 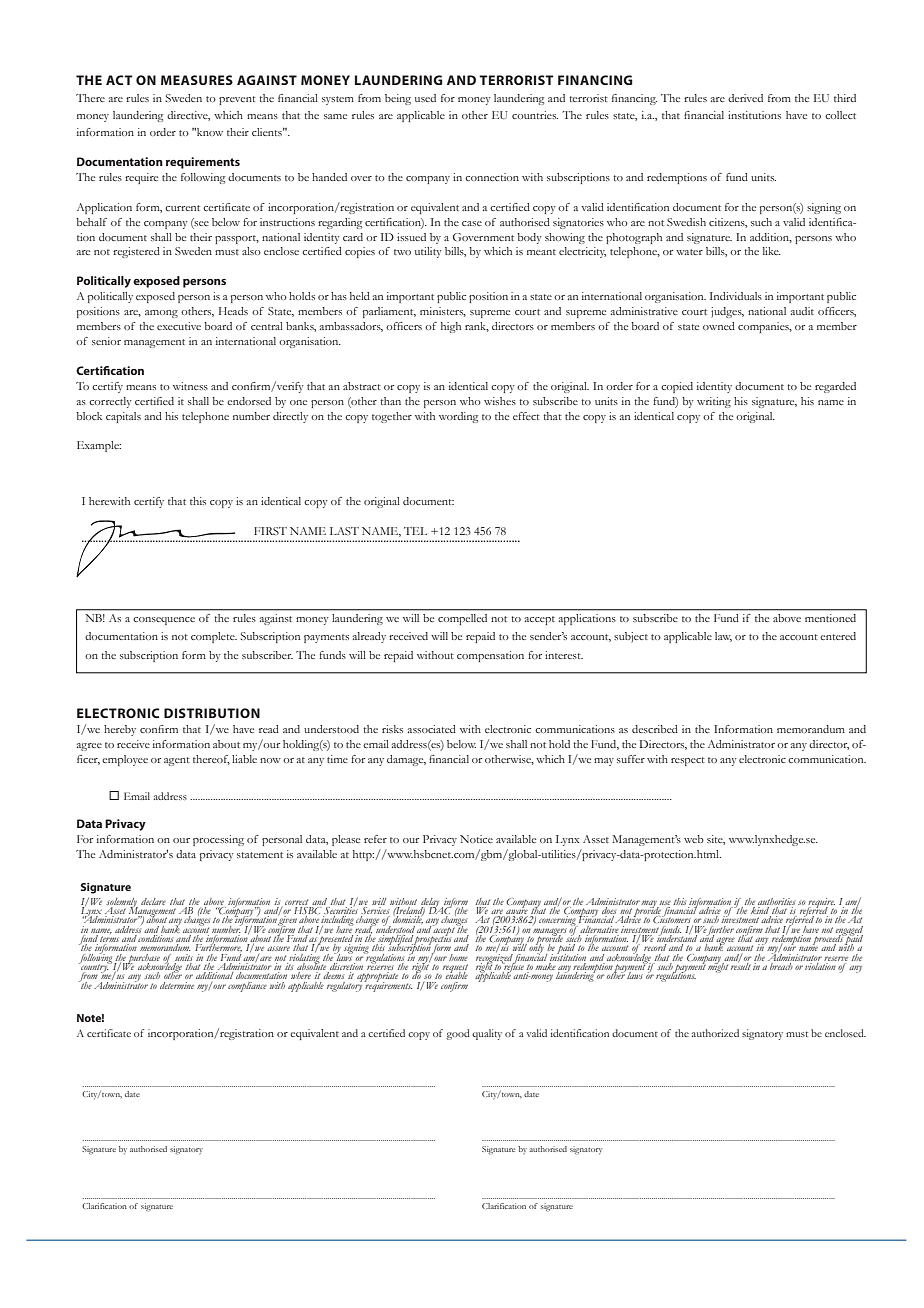 What do you see at coordinates (432, 729) in the screenshot?
I see `associated` at bounding box center [432, 729].
